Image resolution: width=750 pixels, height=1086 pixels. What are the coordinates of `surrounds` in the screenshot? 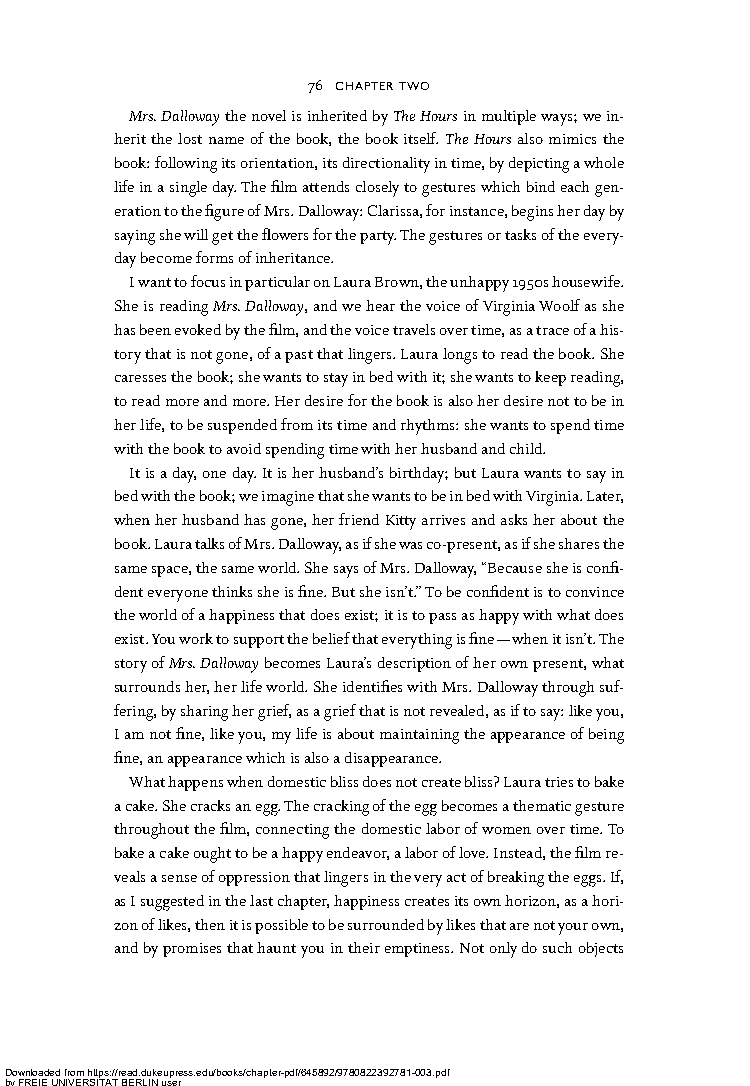 It's located at (147, 686).
